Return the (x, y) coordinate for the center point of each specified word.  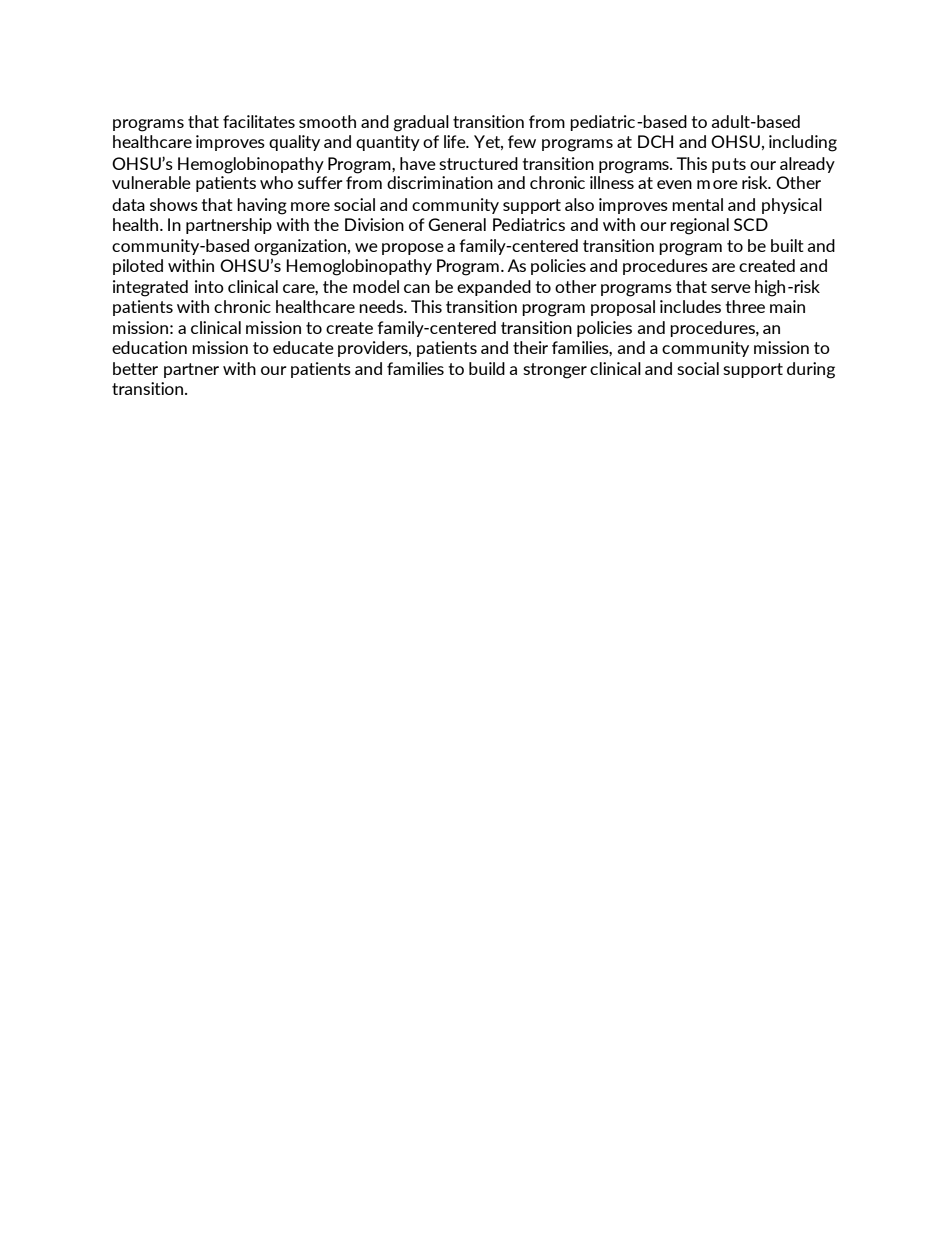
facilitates (259, 121)
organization (300, 247)
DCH (655, 141)
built (787, 245)
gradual (421, 123)
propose (413, 249)
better (135, 368)
